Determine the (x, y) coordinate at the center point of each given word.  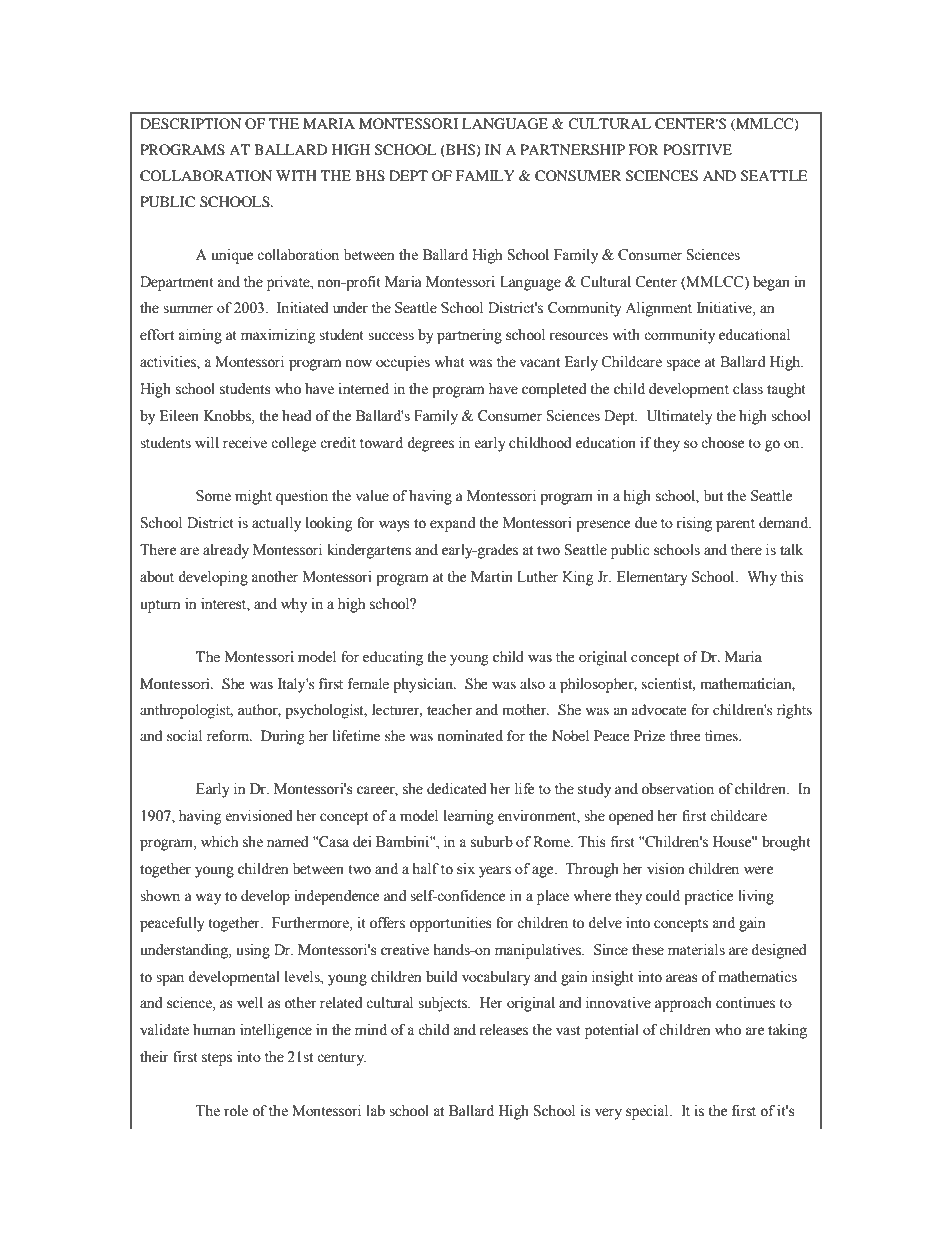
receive (245, 443)
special (648, 1112)
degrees (430, 444)
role (236, 1111)
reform (229, 735)
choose (722, 443)
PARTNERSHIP (572, 150)
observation (678, 789)
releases (503, 1030)
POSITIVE (697, 149)
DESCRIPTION (190, 124)
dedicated (456, 789)
